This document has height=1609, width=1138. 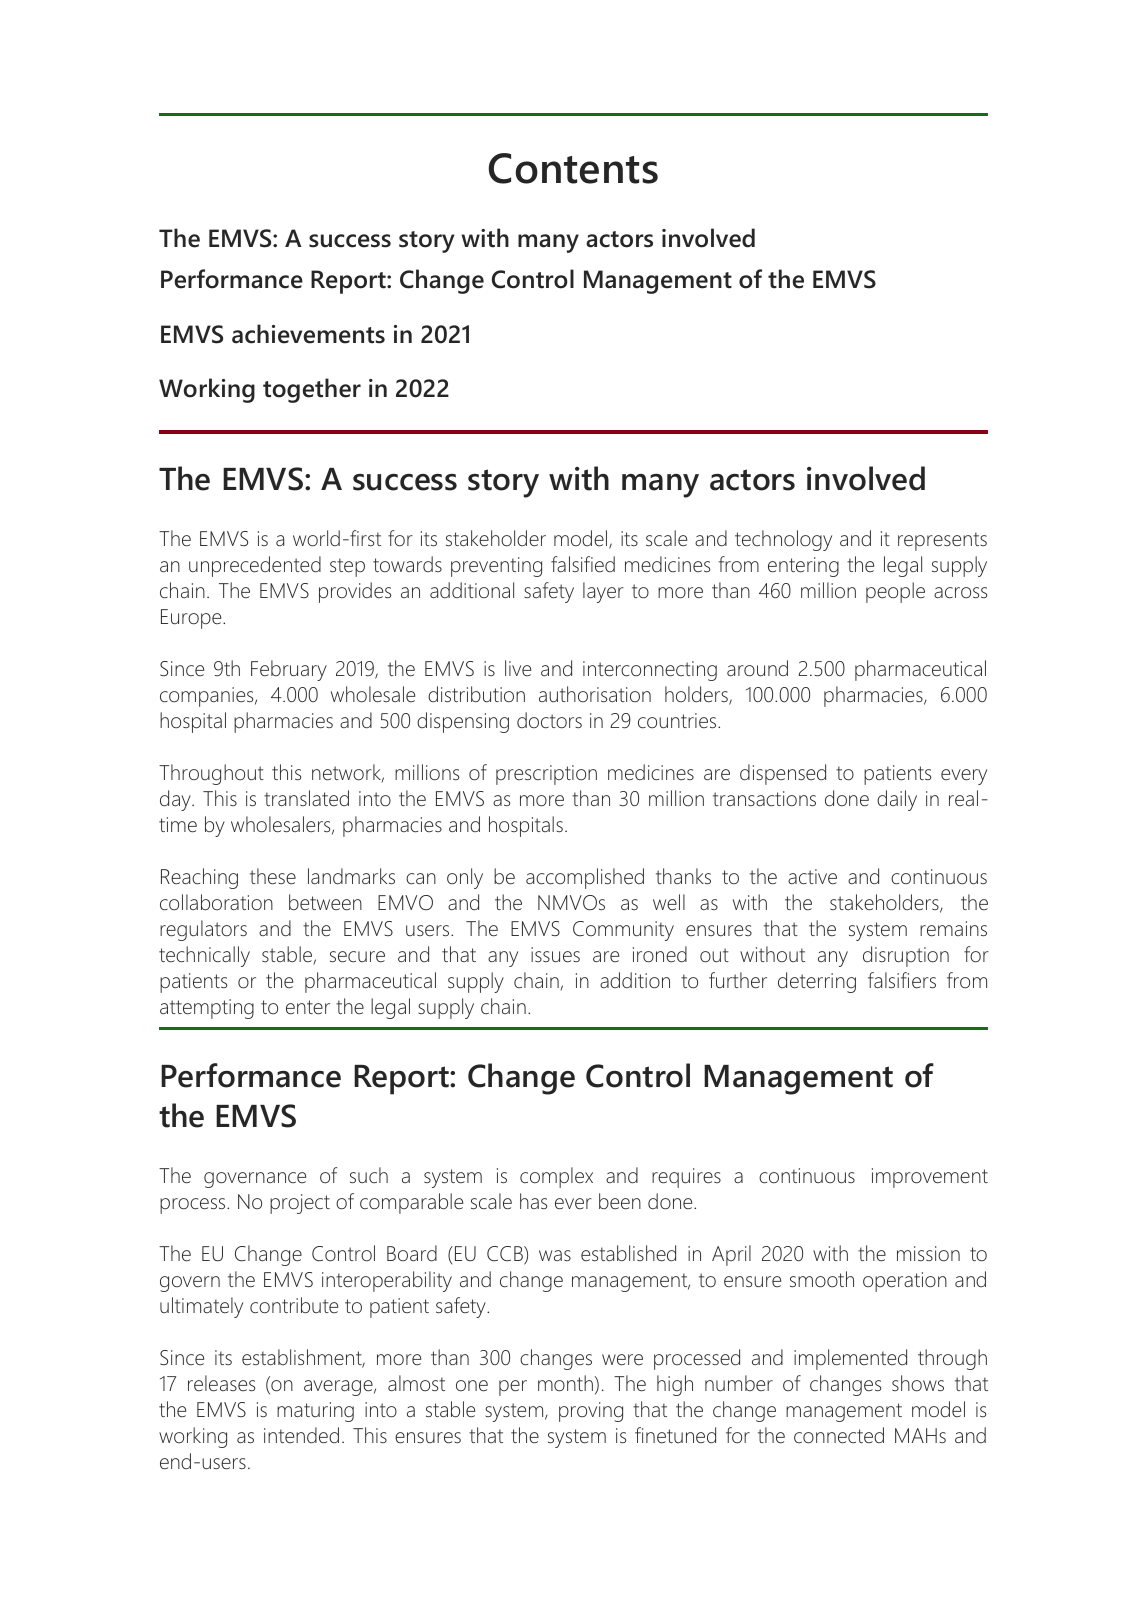 I want to click on represents, so click(x=942, y=541).
